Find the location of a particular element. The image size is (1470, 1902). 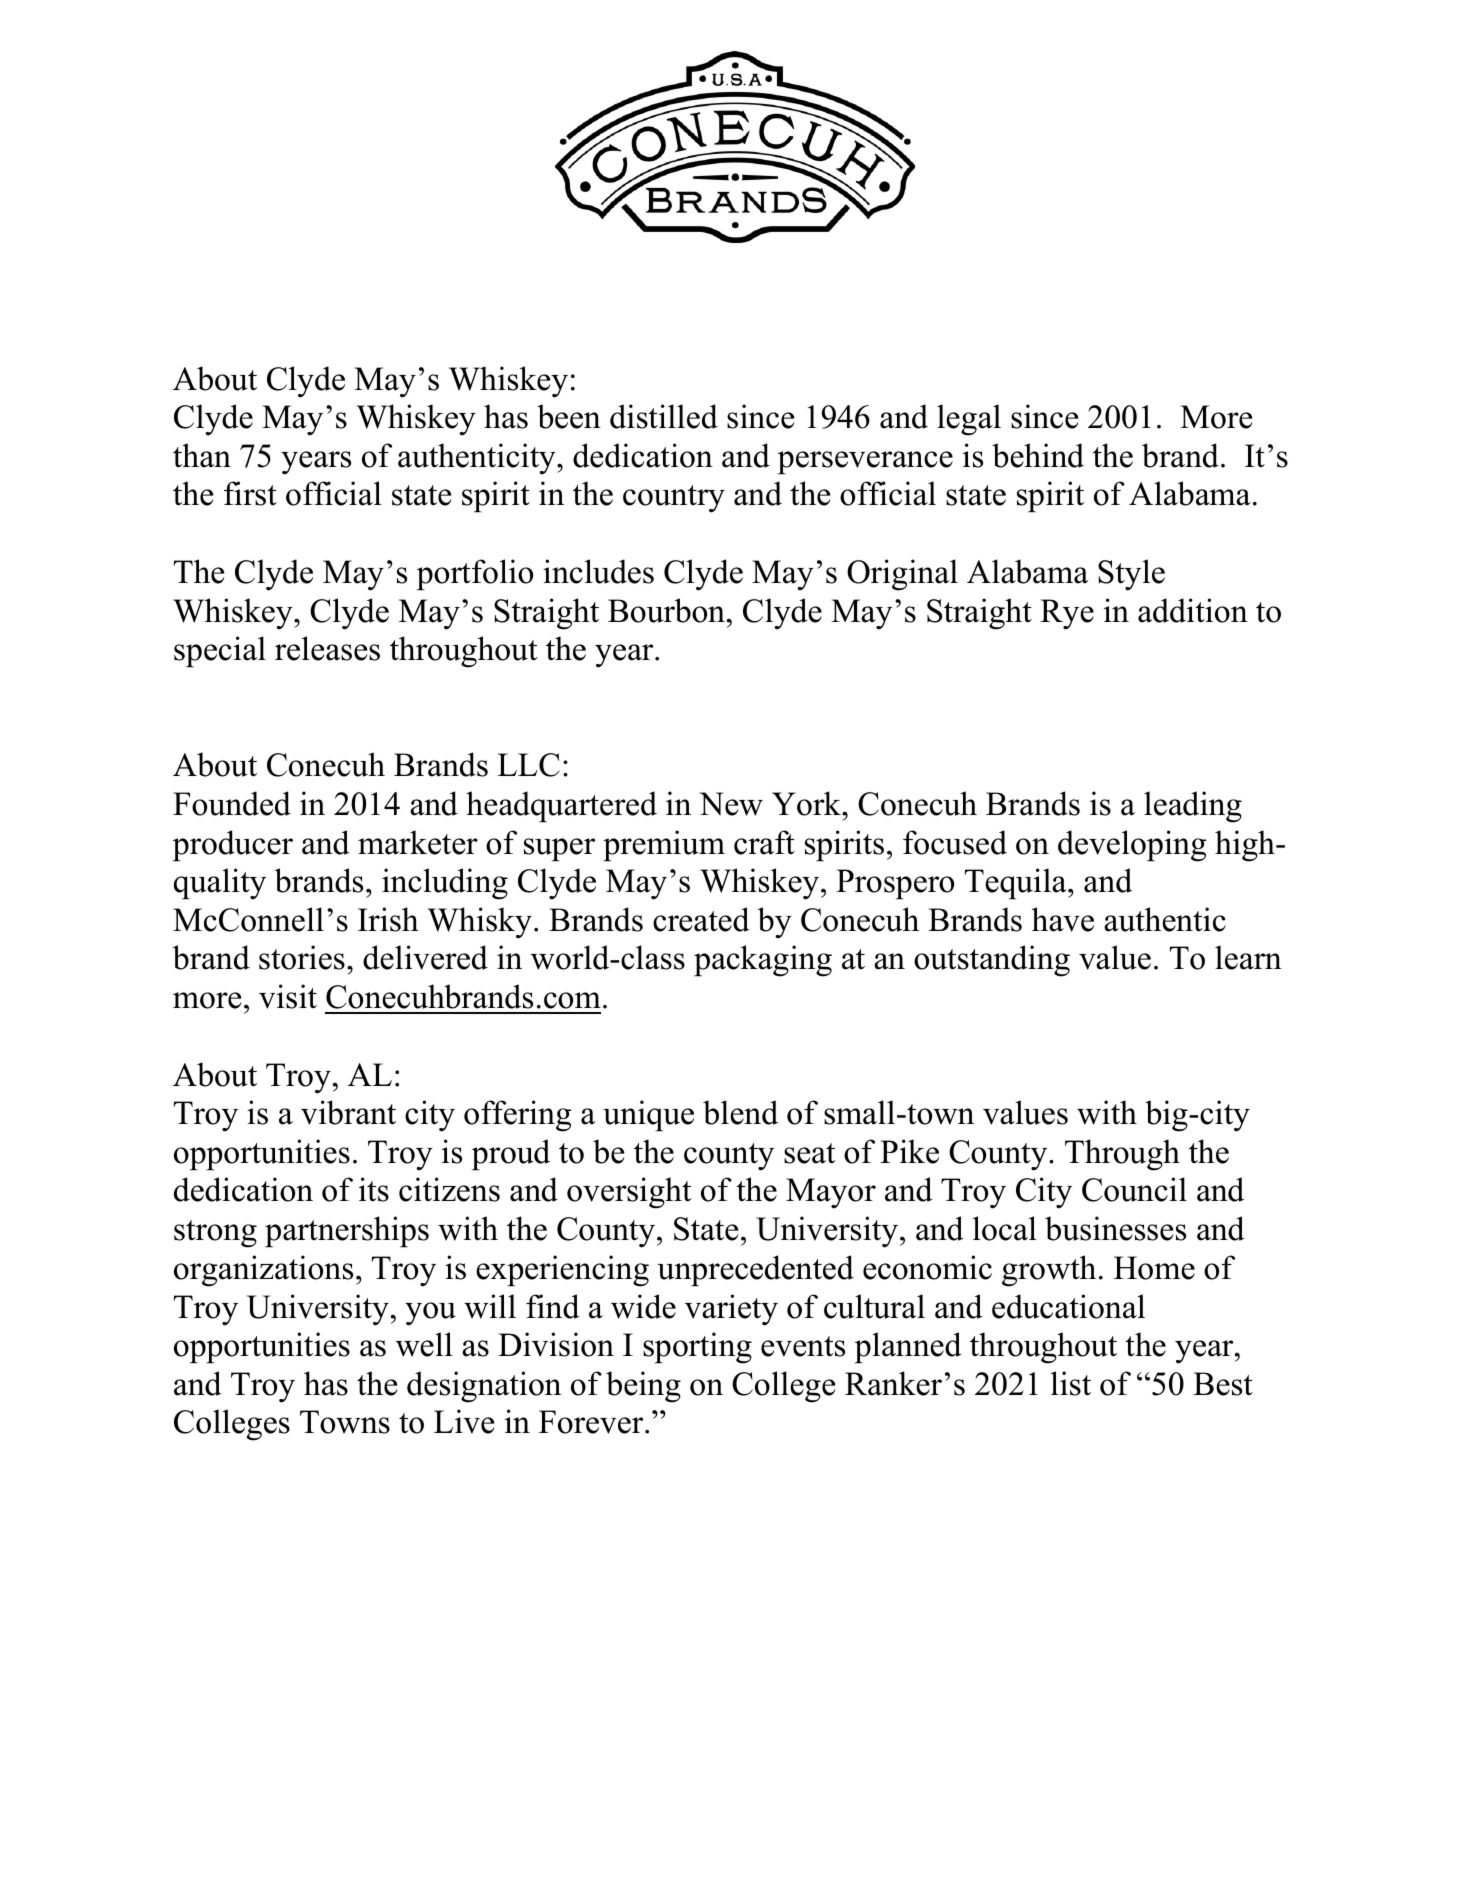

distilled is located at coordinates (664, 416).
